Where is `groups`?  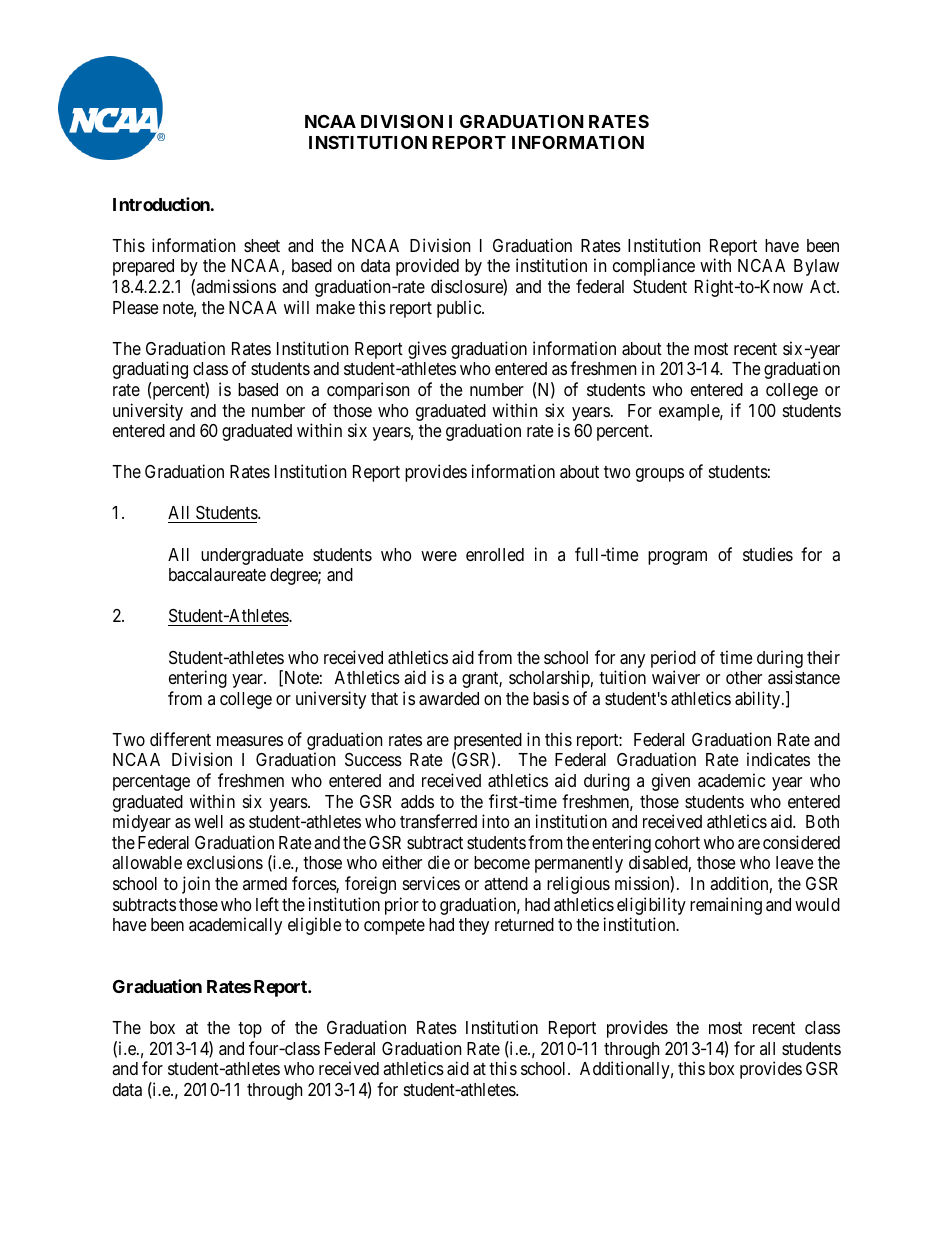
groups is located at coordinates (660, 475).
